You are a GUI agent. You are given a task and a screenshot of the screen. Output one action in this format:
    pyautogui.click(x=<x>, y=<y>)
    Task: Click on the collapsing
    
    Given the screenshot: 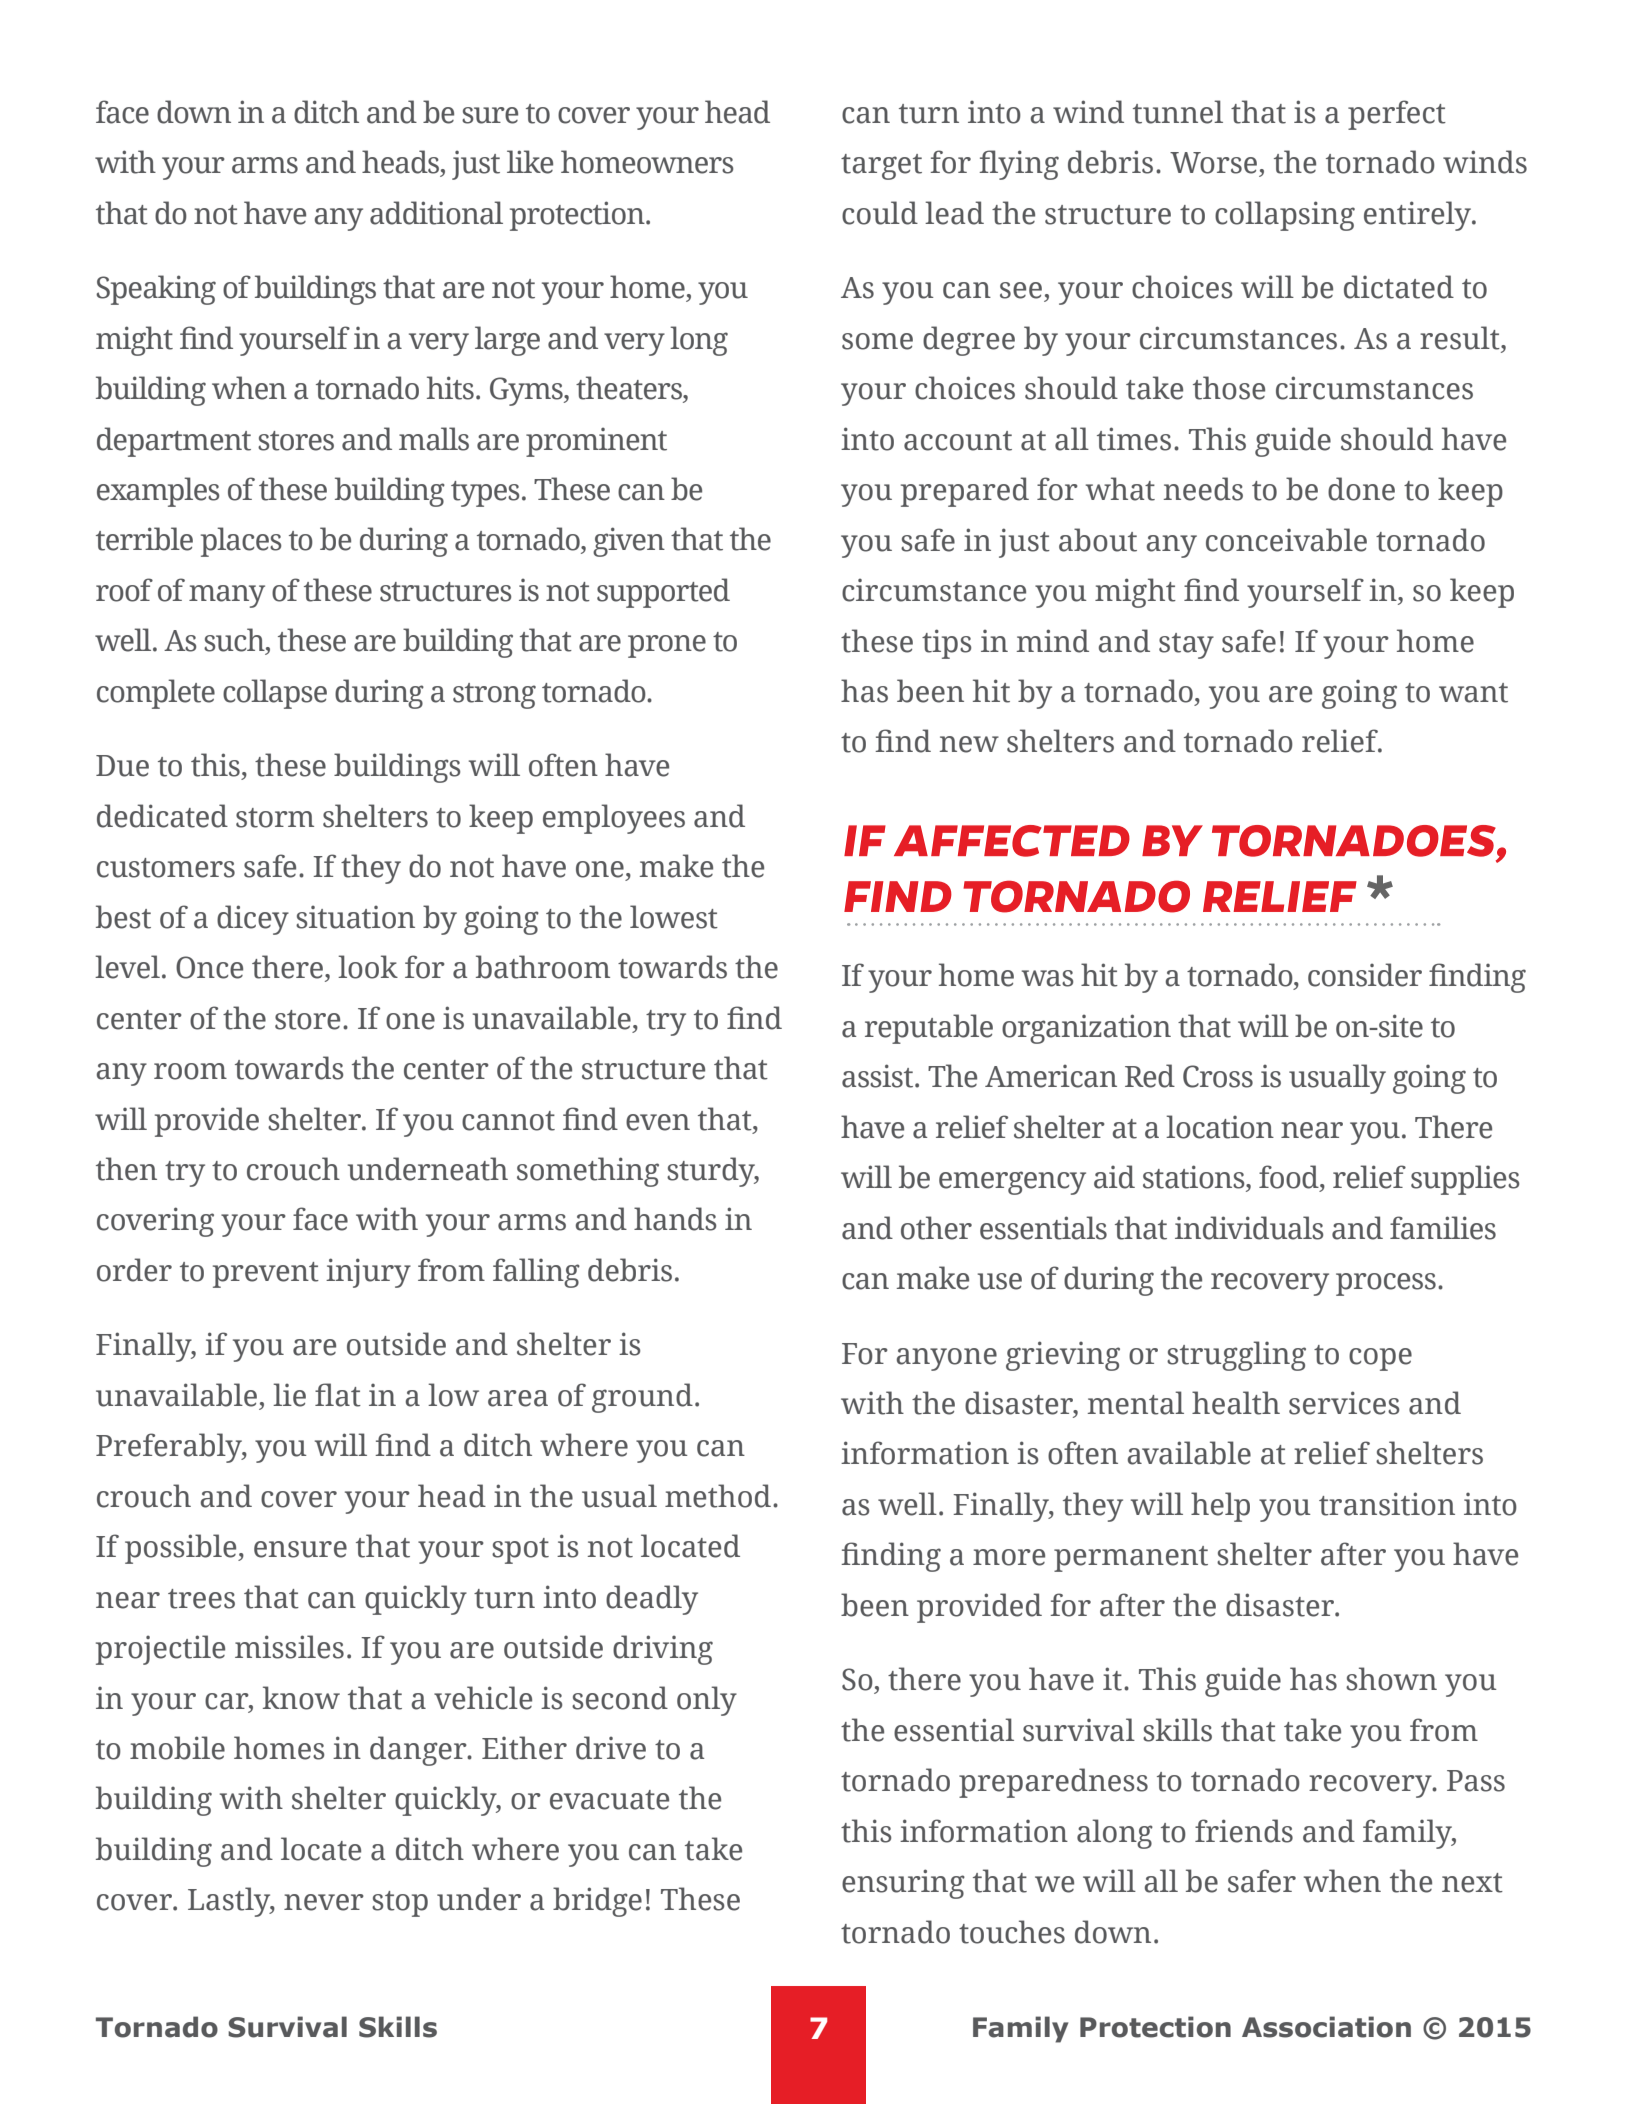 What is the action you would take?
    pyautogui.click(x=1285, y=216)
